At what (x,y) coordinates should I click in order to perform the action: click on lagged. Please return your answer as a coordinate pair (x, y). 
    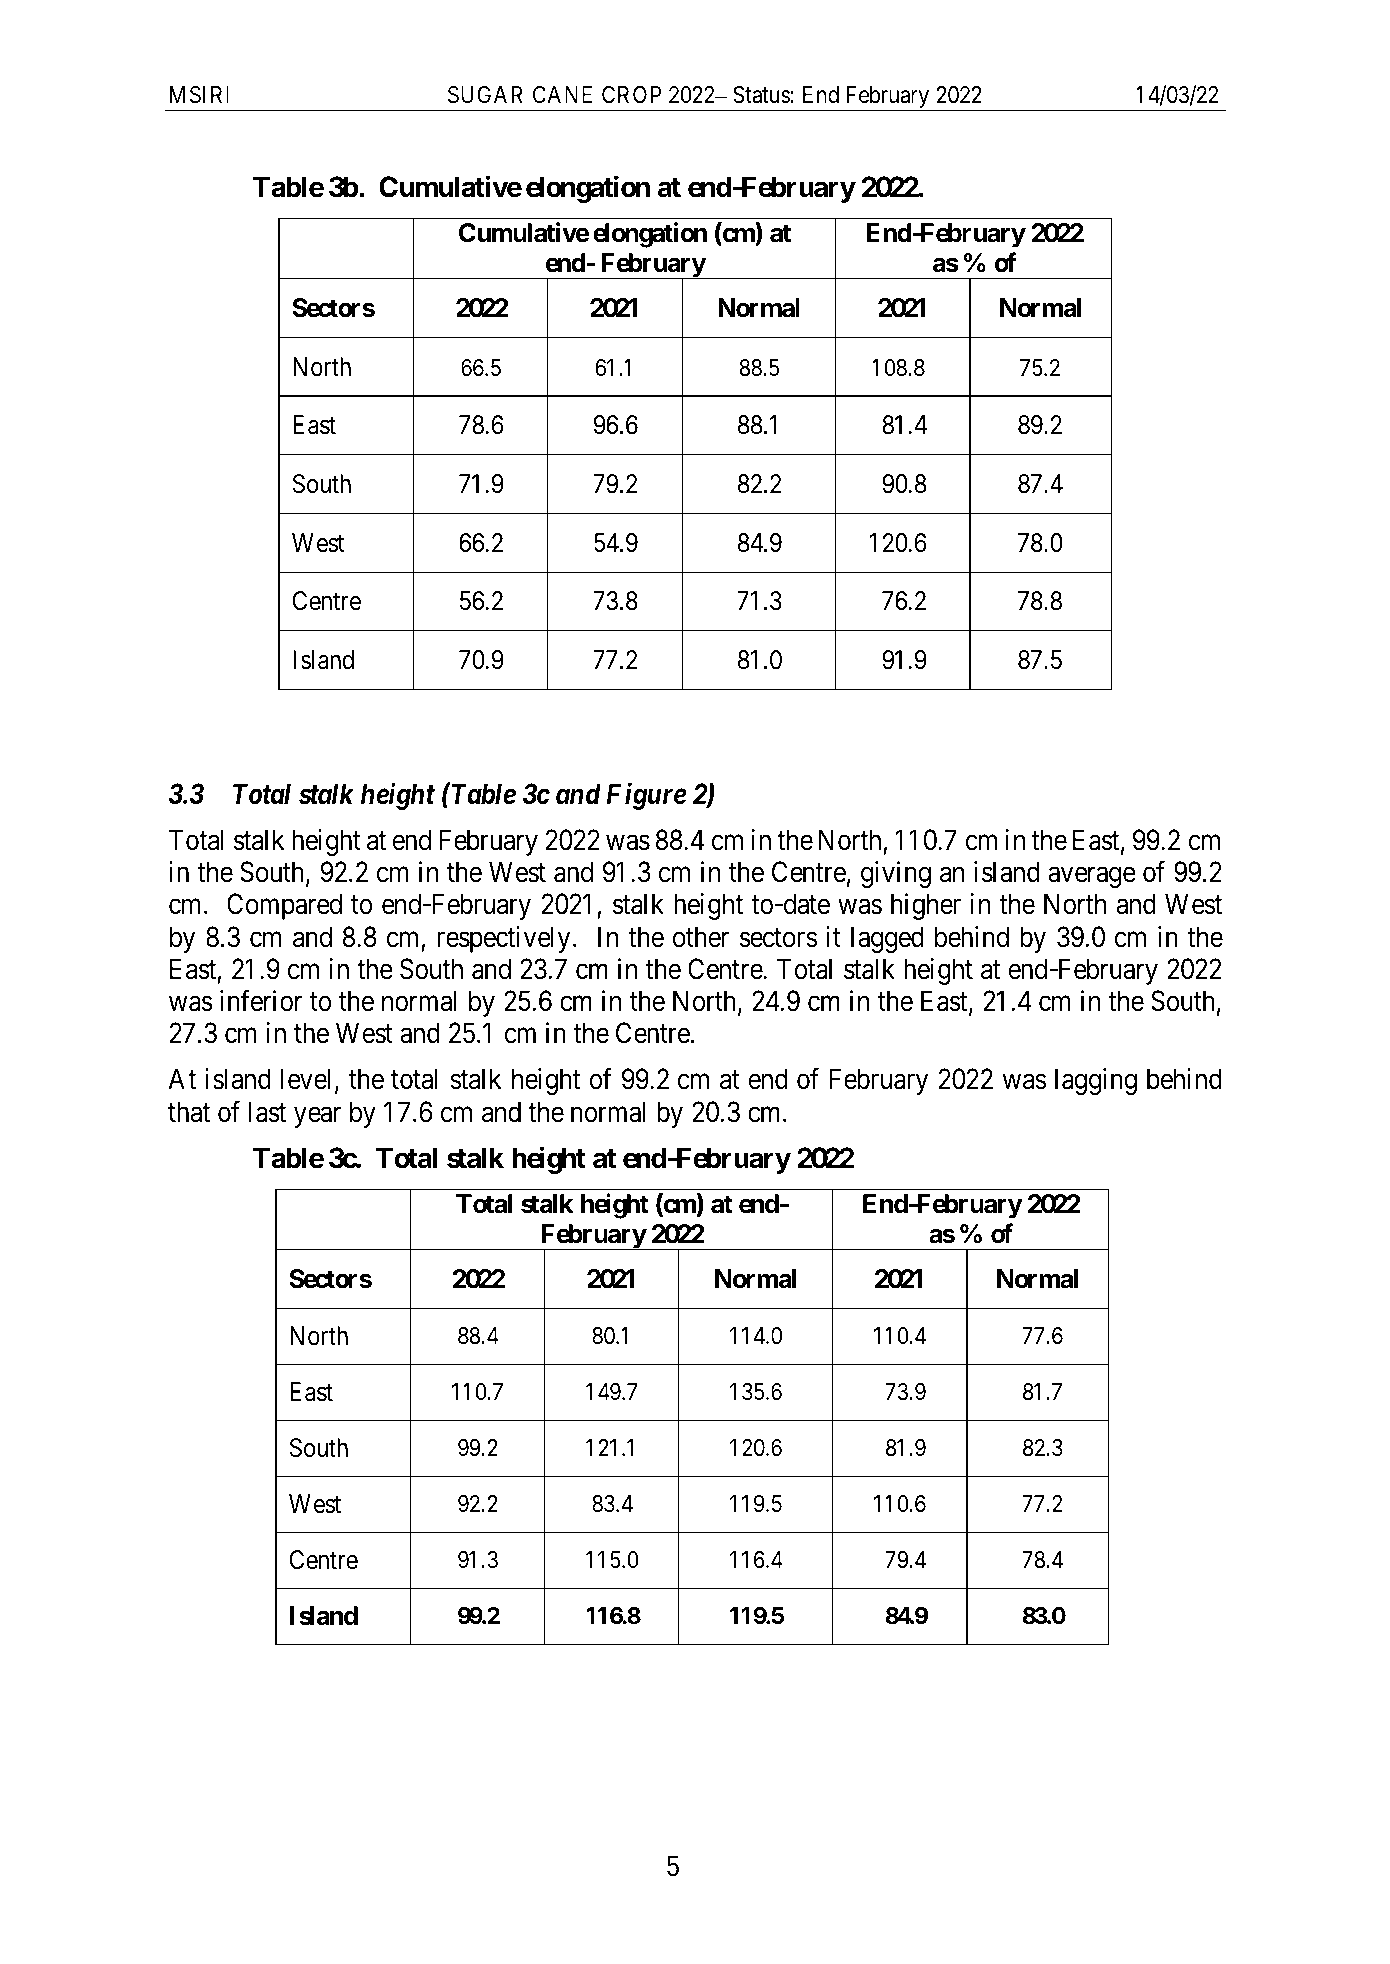
    Looking at the image, I should click on (887, 939).
